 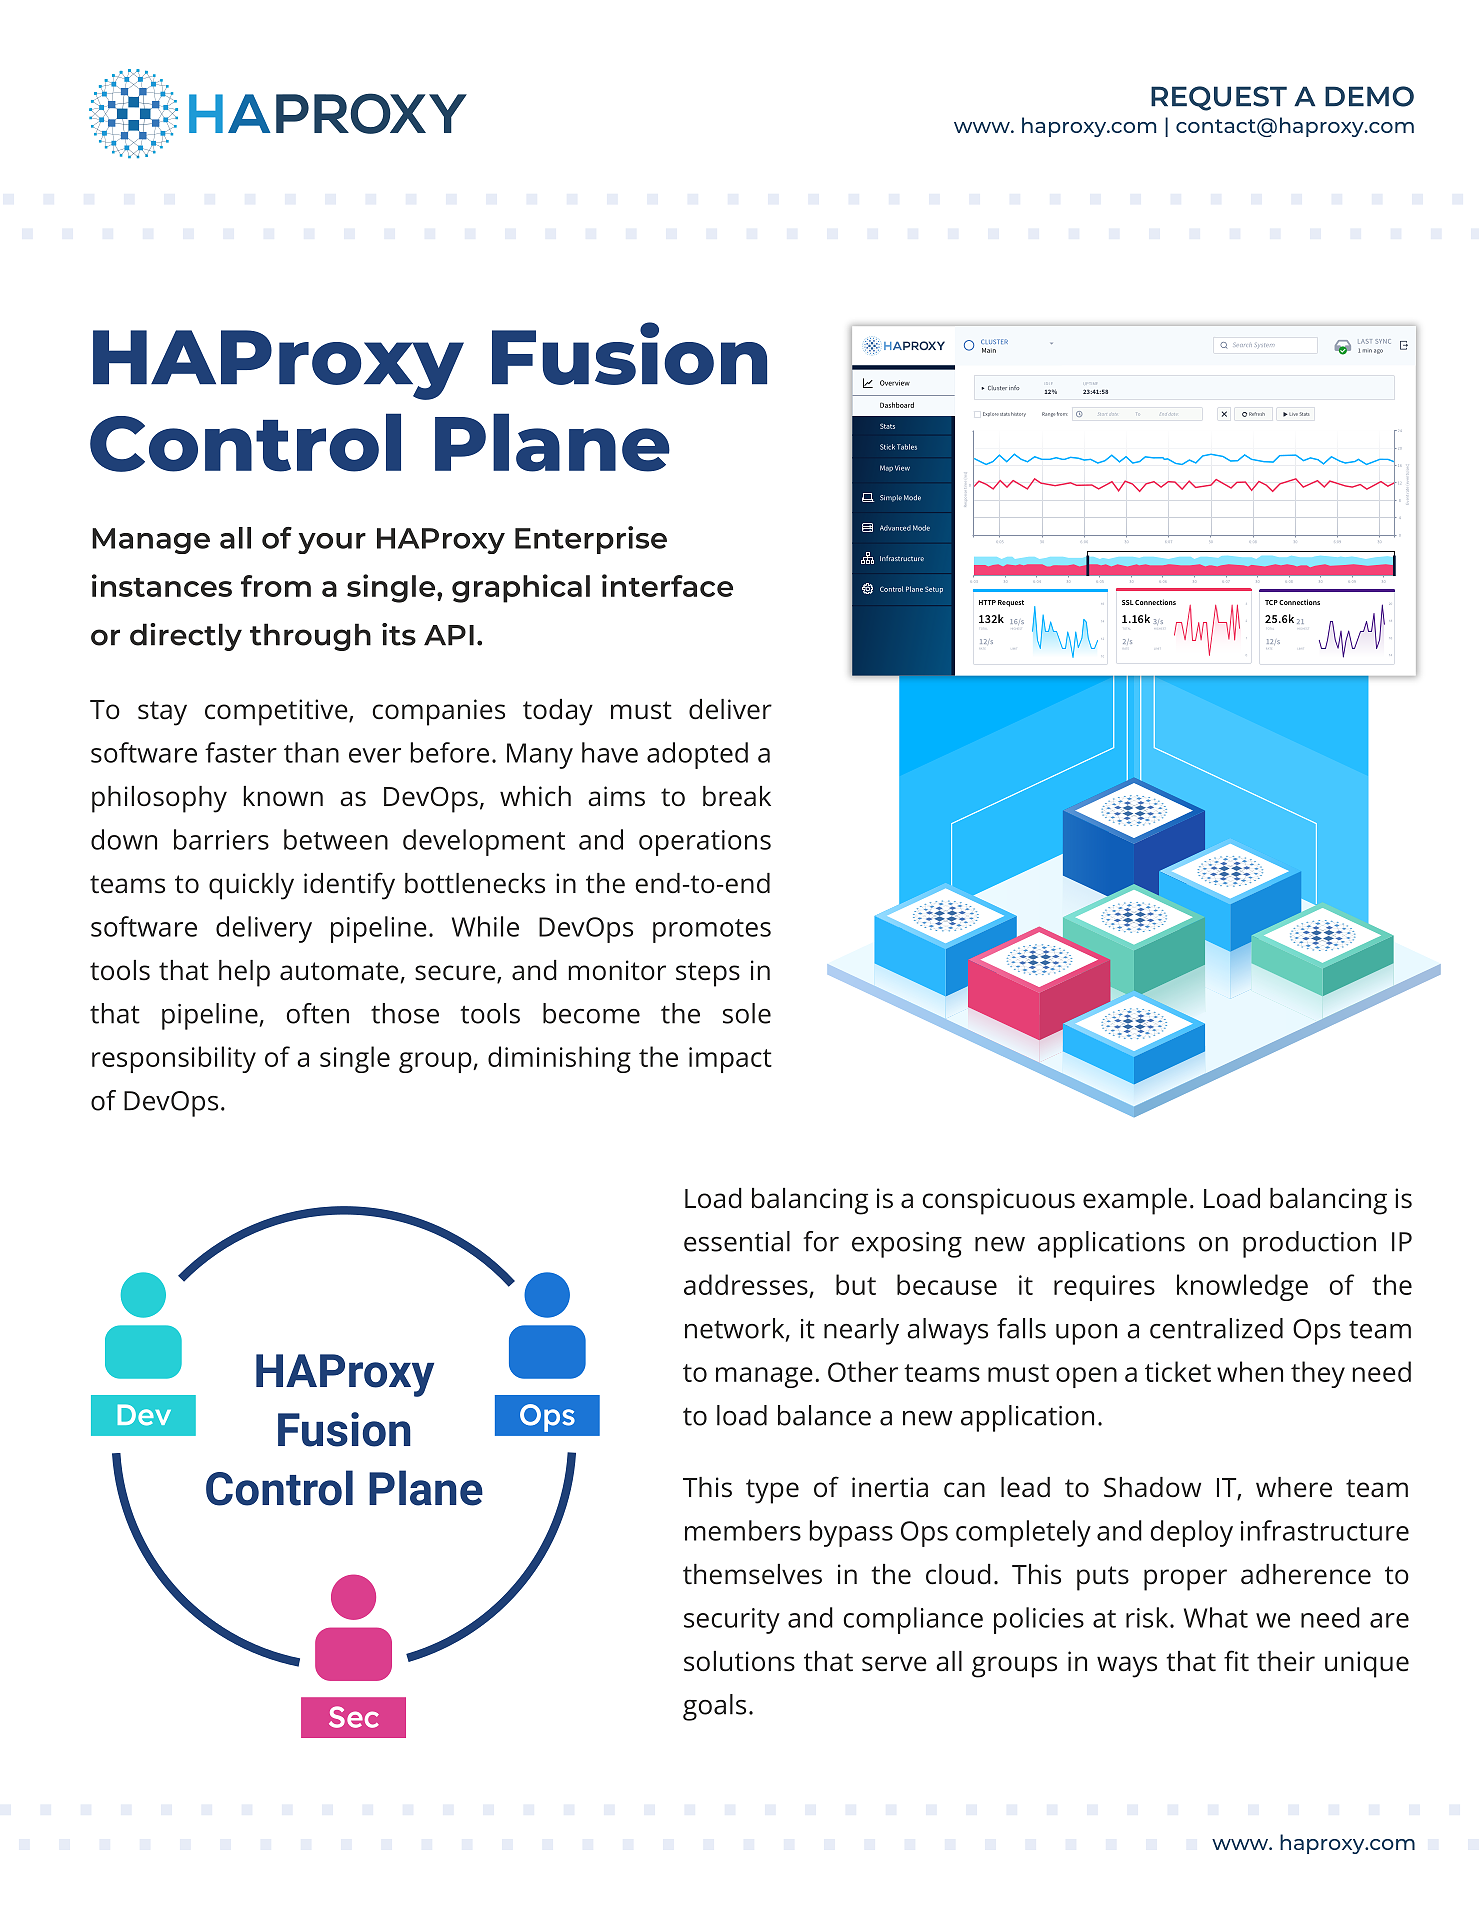 What do you see at coordinates (1135, 1201) in the image?
I see `example` at bounding box center [1135, 1201].
